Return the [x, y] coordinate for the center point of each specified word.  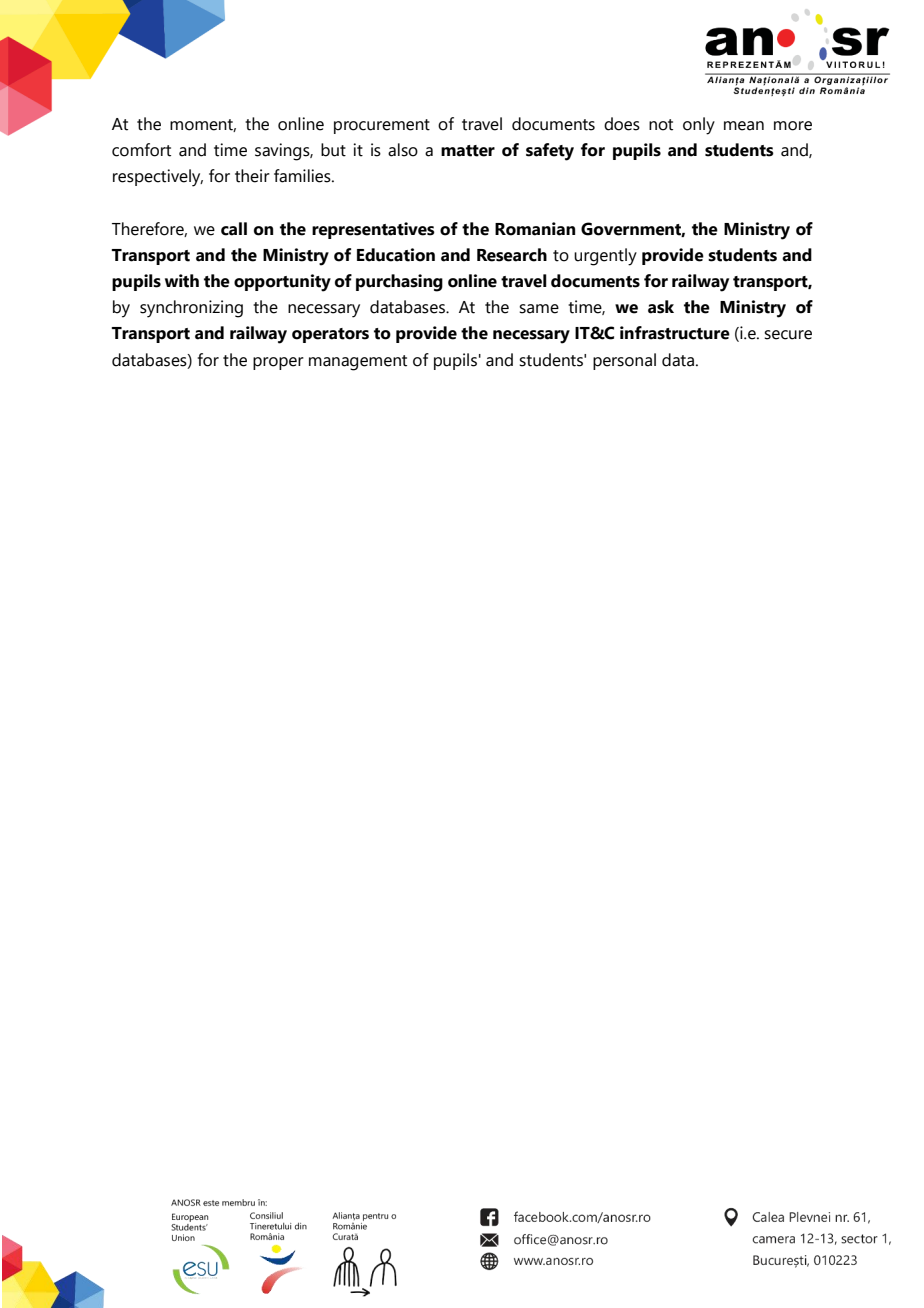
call [234, 229]
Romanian [535, 229]
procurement [382, 126]
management [358, 363]
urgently [605, 257]
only [699, 126]
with [182, 281]
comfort [141, 150]
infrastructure [675, 333]
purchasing [399, 283]
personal [624, 361]
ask [661, 307]
